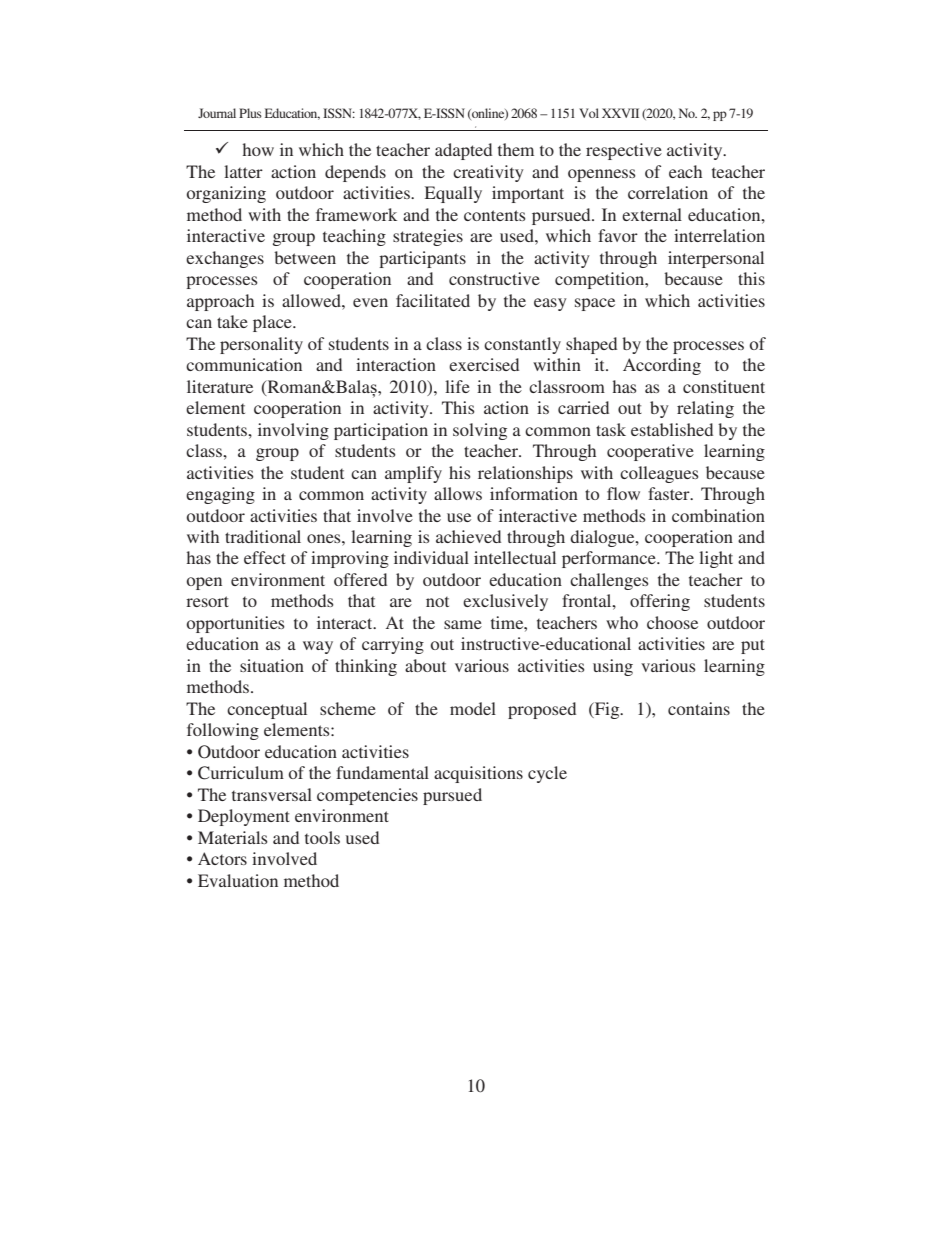 The image size is (952, 1233). What do you see at coordinates (484, 364) in the image?
I see `exercised` at bounding box center [484, 364].
